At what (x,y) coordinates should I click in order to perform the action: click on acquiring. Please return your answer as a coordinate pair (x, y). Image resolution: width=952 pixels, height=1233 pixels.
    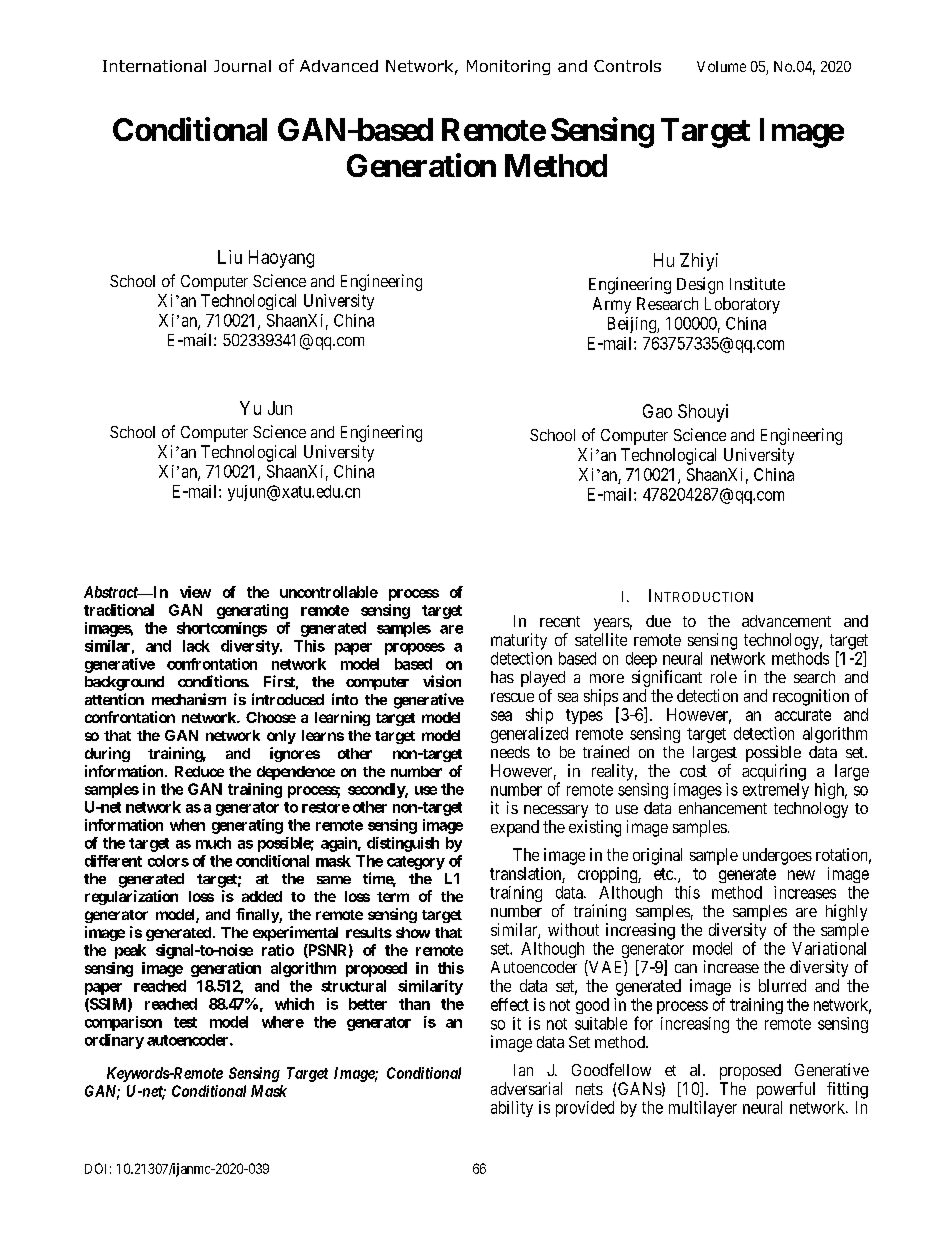
    Looking at the image, I should click on (774, 772).
